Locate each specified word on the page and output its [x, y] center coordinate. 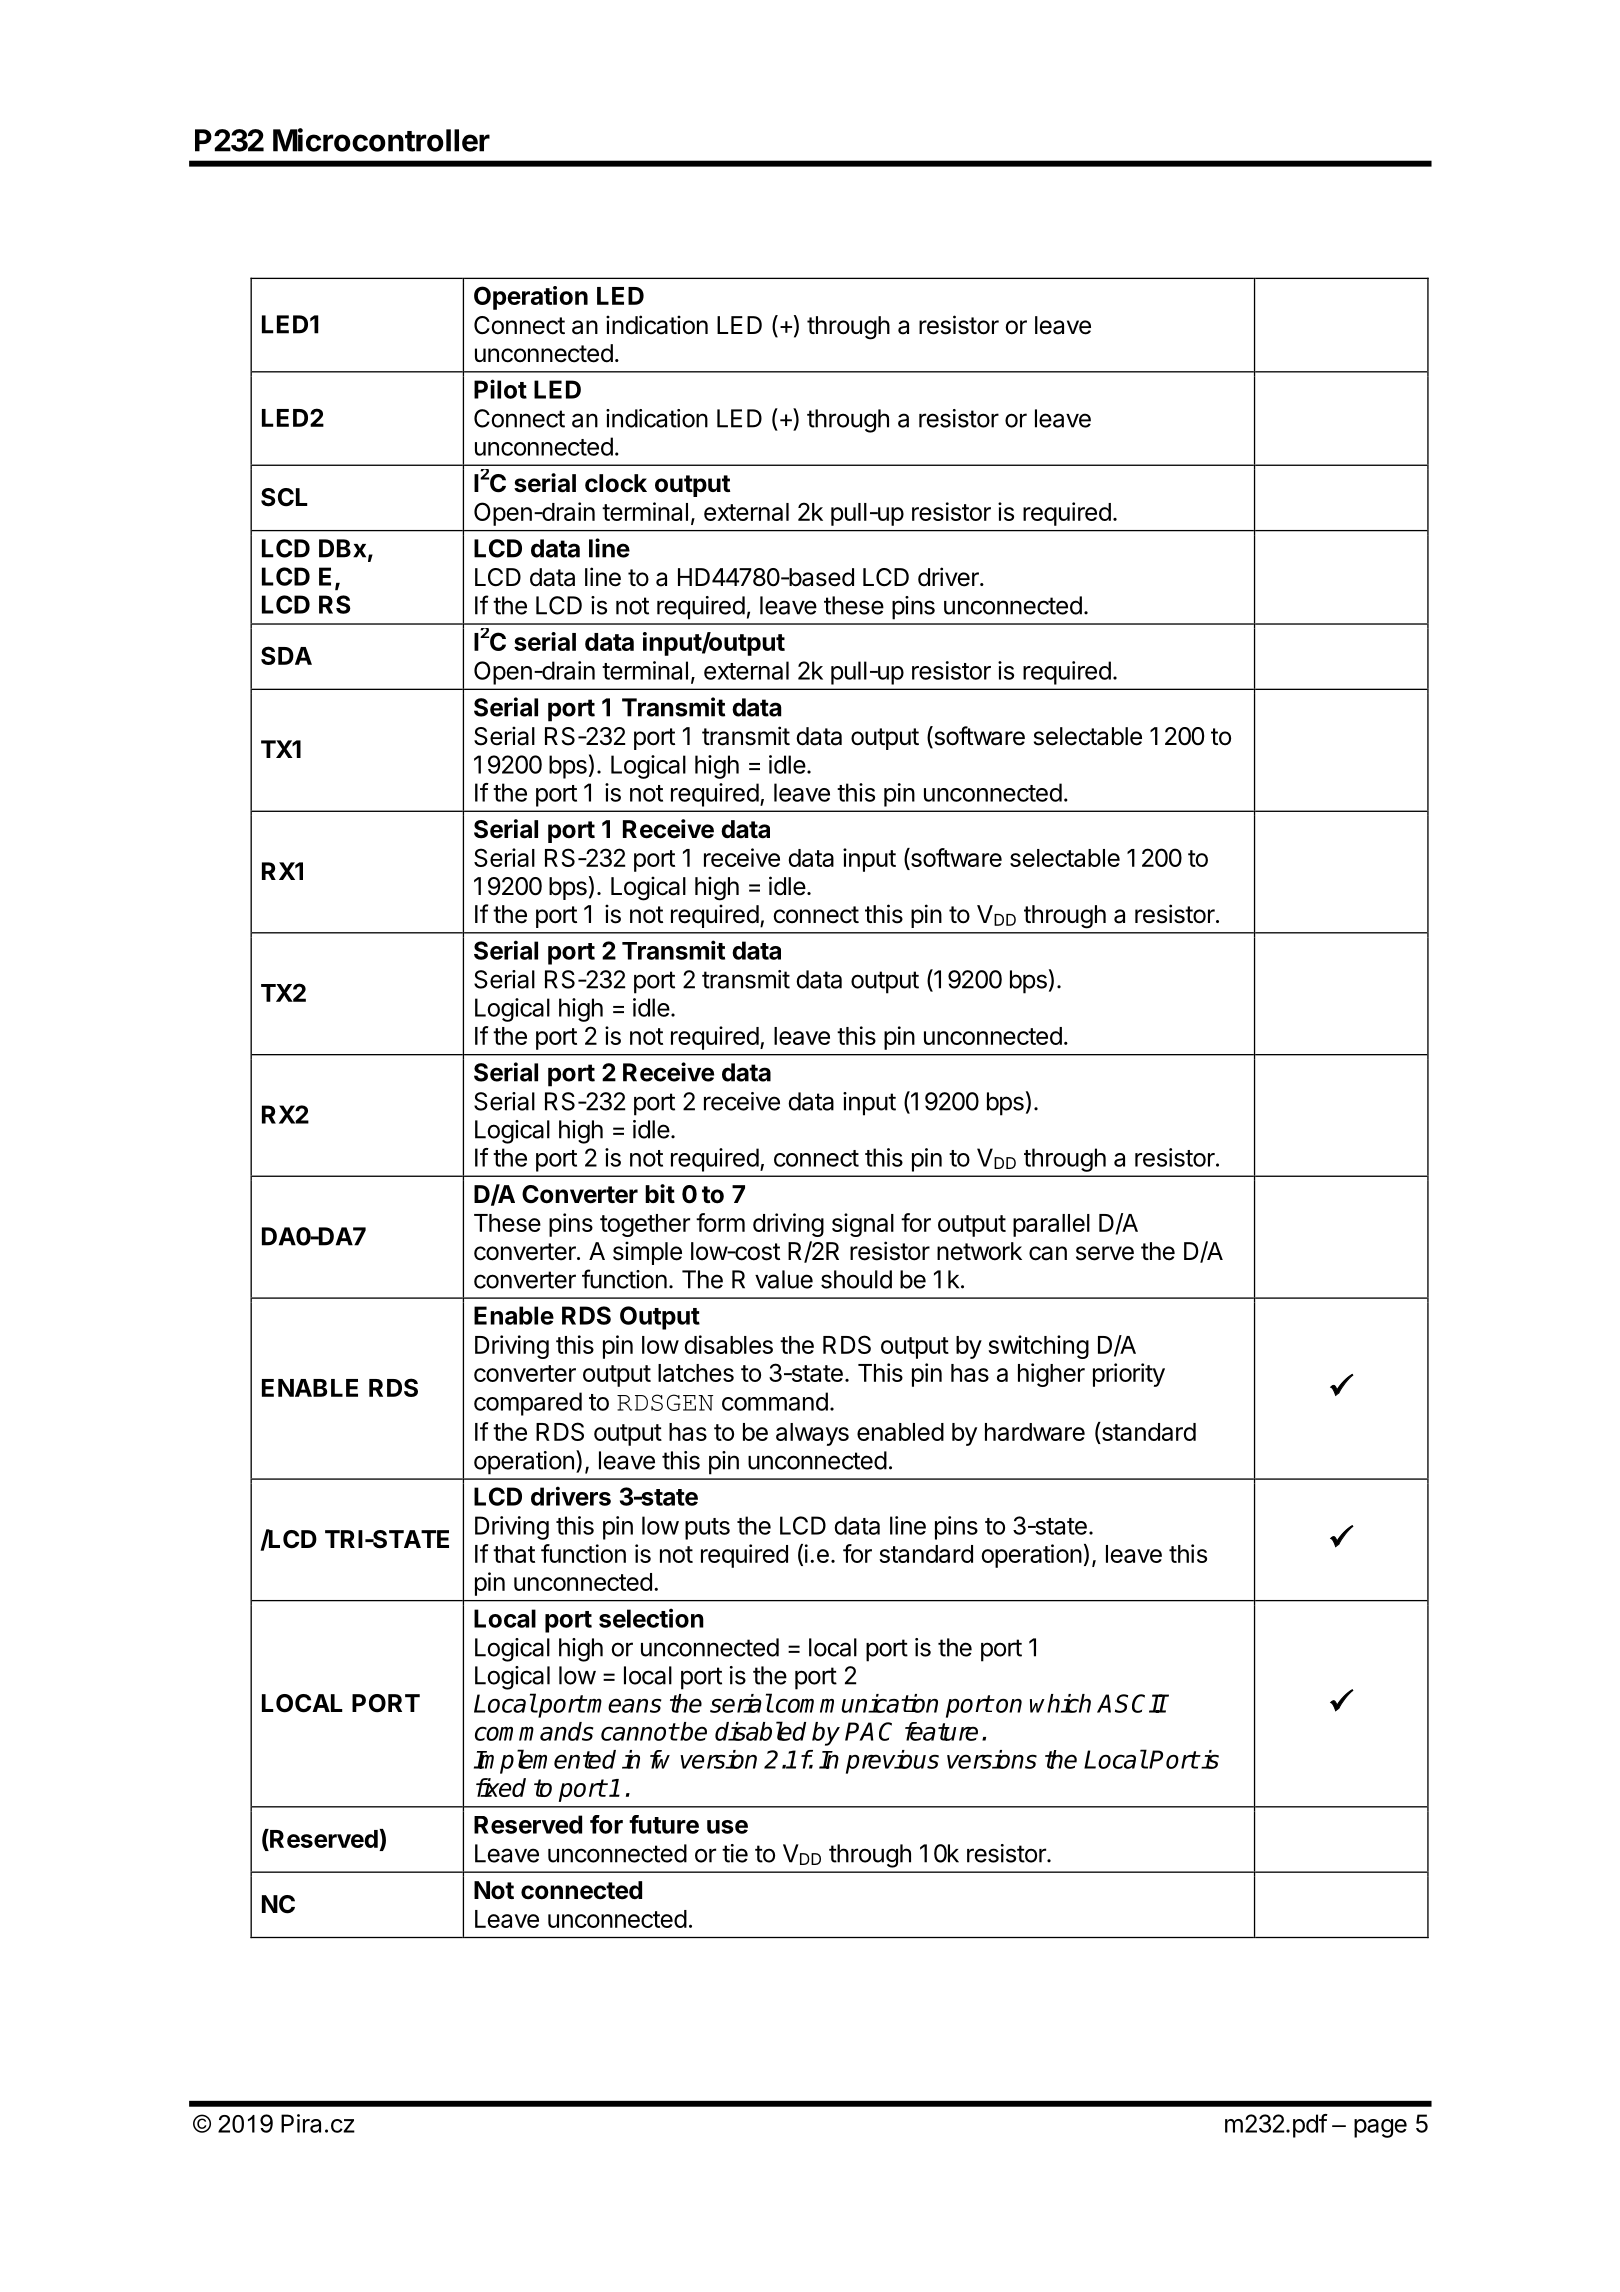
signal [863, 1225]
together [645, 1225]
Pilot [500, 389]
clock [616, 483]
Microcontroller [381, 140]
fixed [501, 1787]
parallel [1051, 1225]
